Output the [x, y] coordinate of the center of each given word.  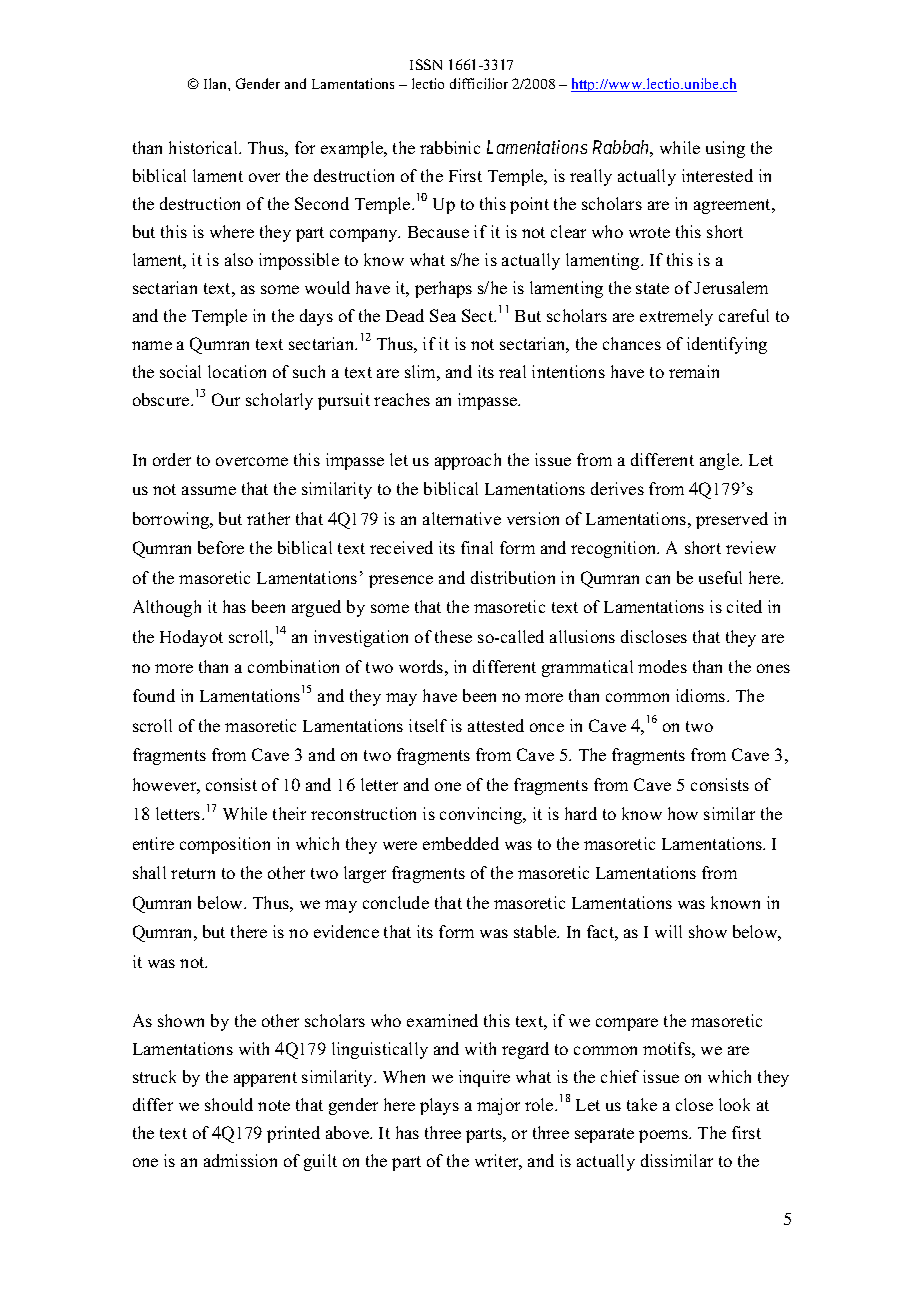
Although [167, 608]
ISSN [426, 64]
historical [204, 147]
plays [439, 1106]
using [725, 149]
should [229, 1104]
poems [664, 1136]
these [453, 636]
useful [720, 577]
